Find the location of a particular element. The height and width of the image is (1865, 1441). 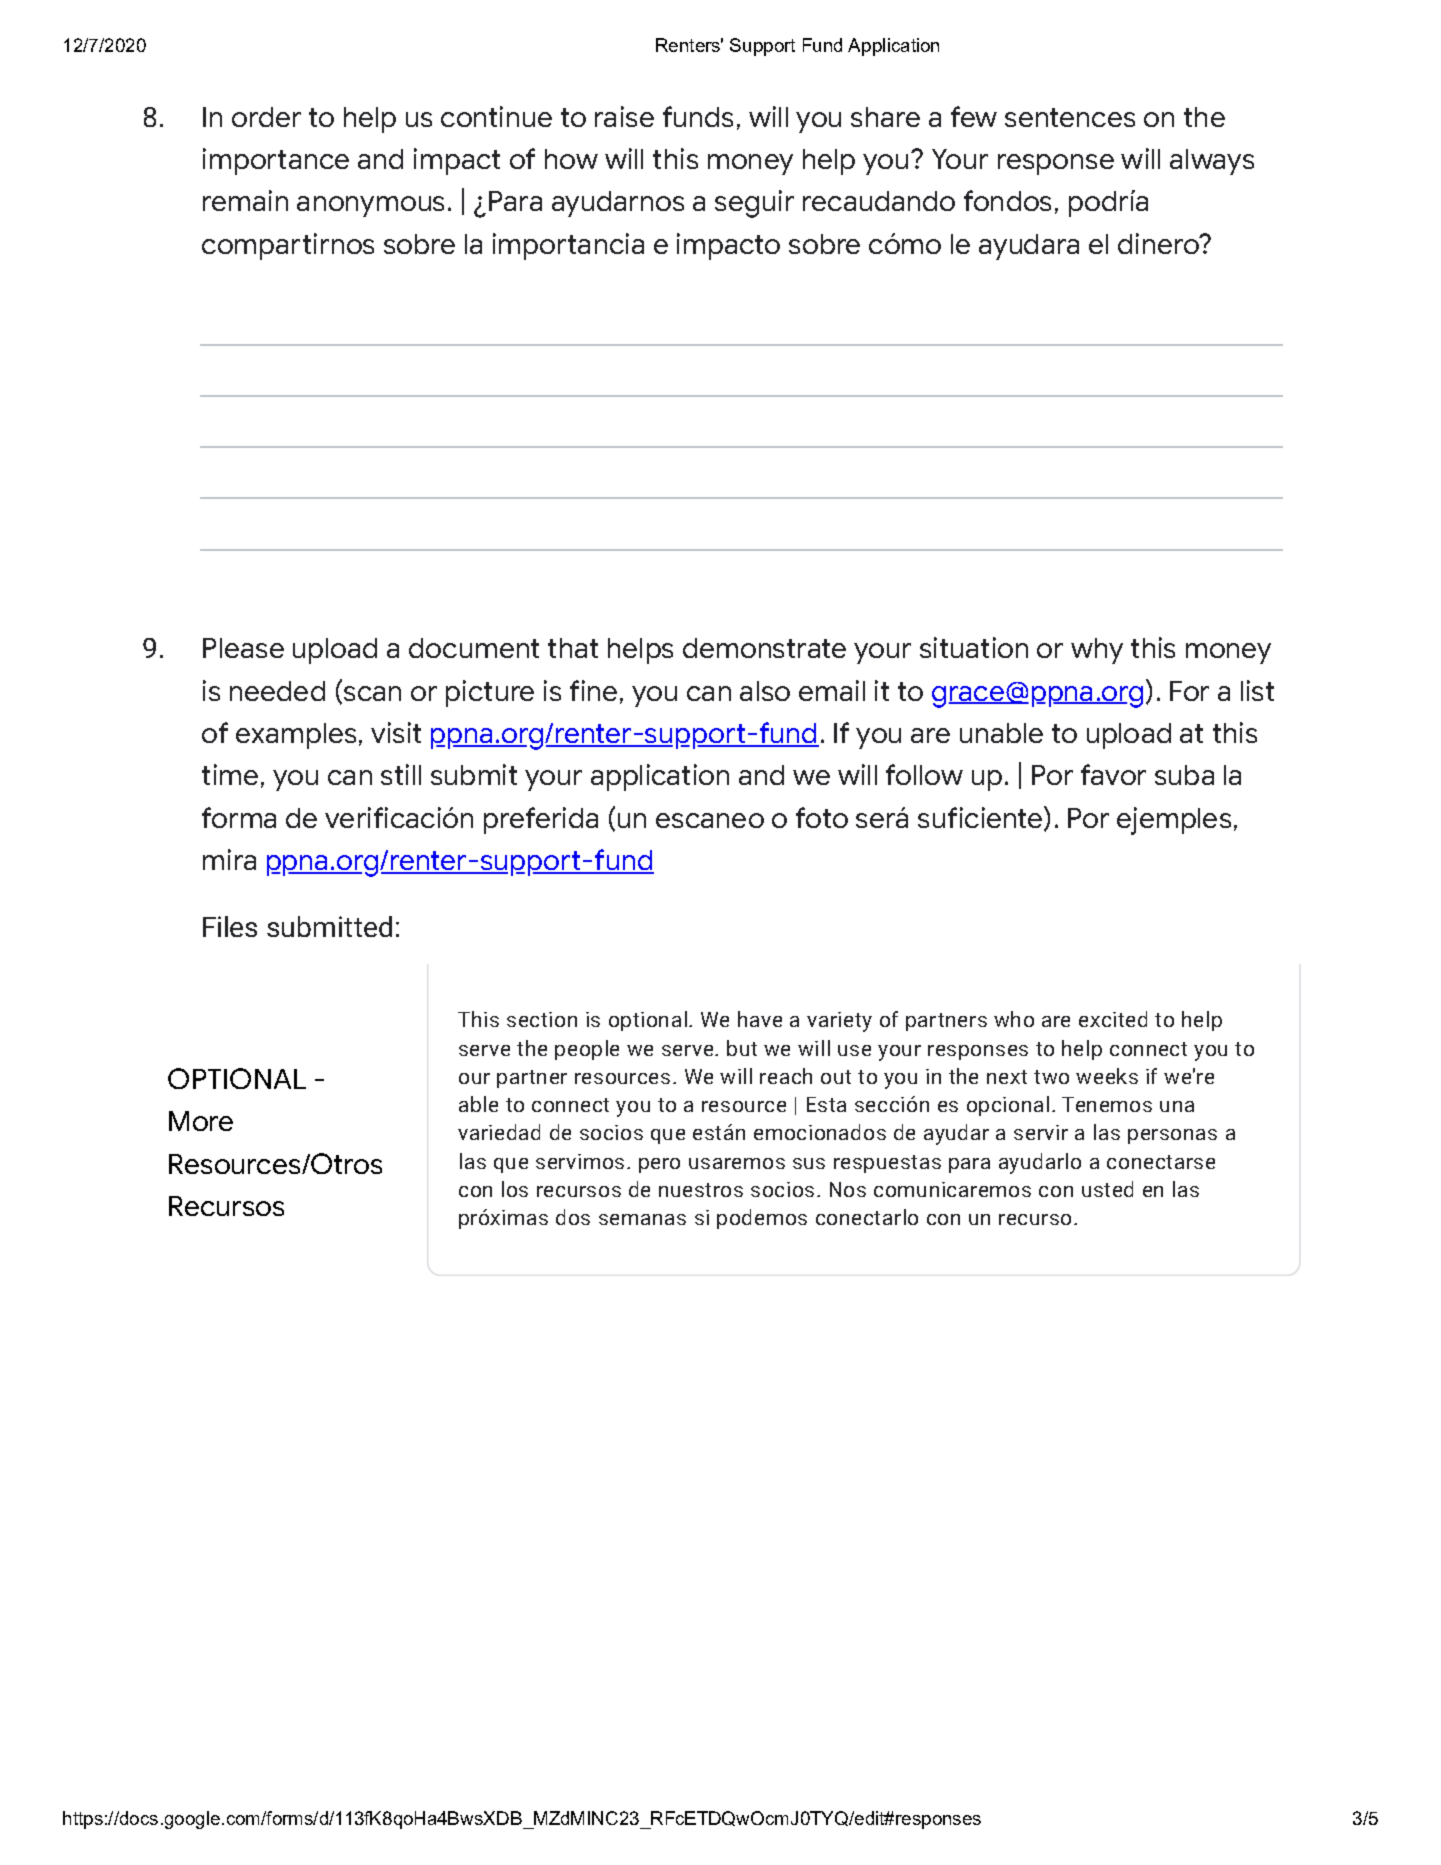

foto is located at coordinates (822, 817).
